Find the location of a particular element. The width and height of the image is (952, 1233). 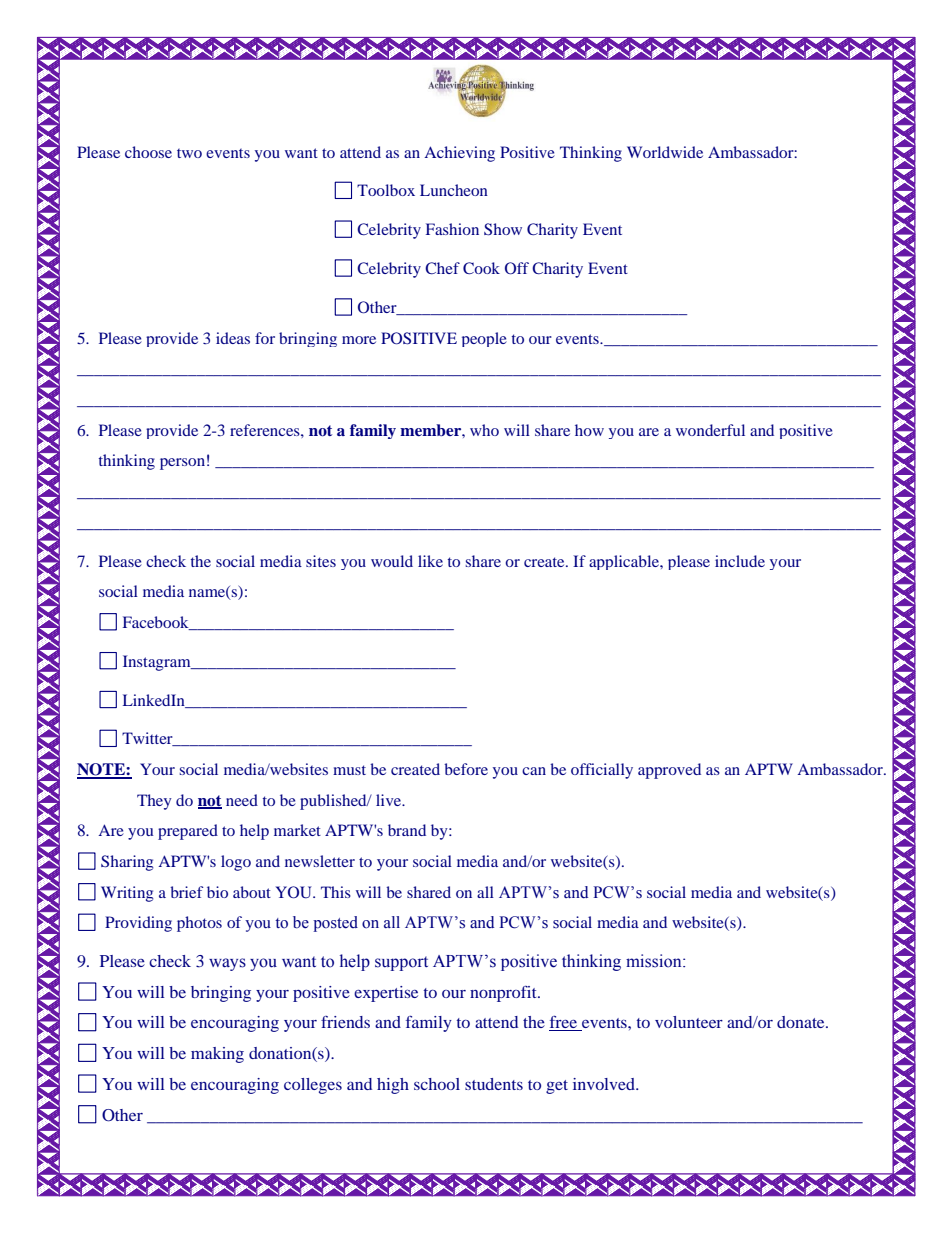

volunteer is located at coordinates (689, 1022).
